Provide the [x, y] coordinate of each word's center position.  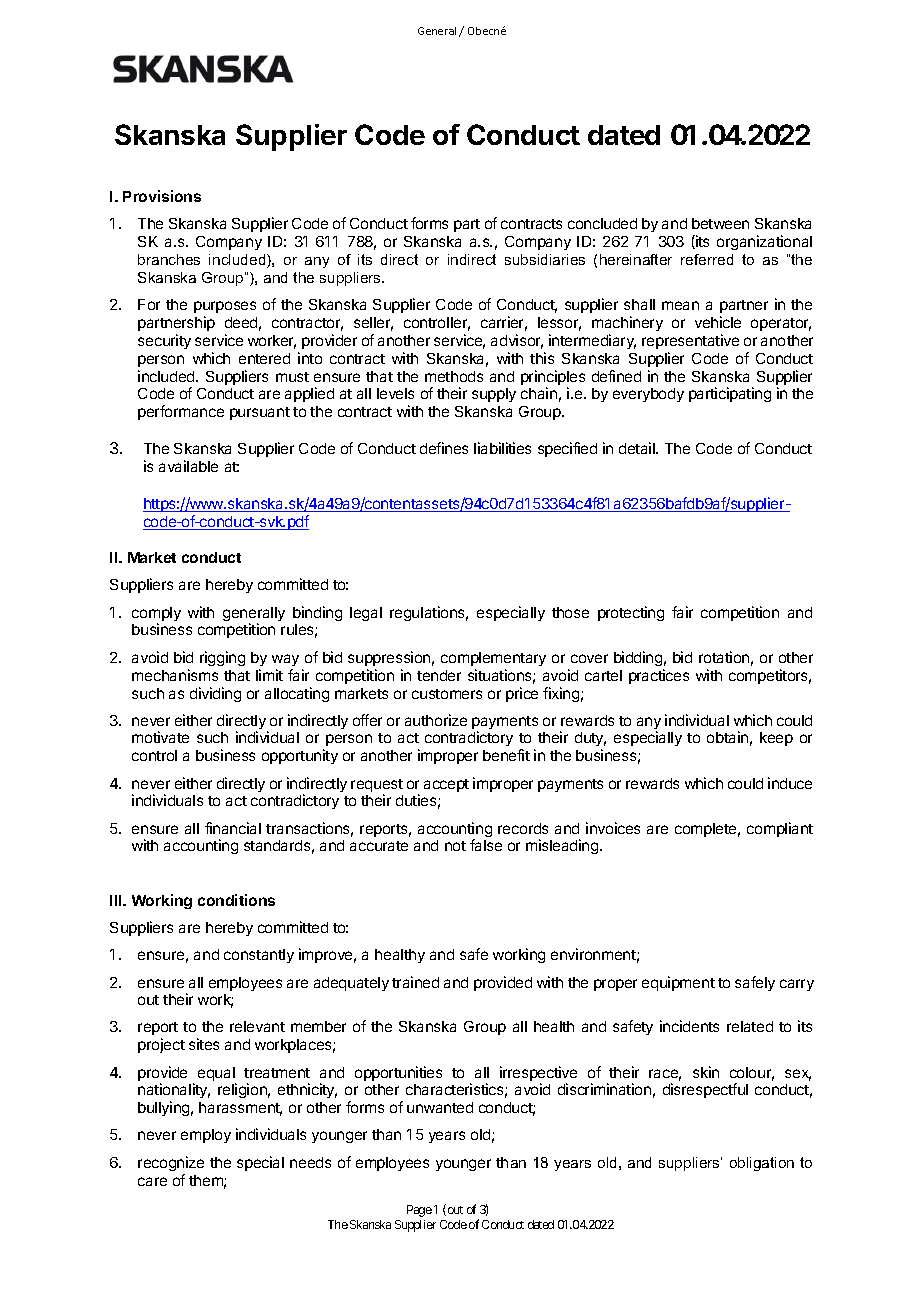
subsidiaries [545, 259]
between [720, 223]
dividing [215, 694]
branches [169, 259]
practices [659, 676]
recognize [171, 1163]
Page [419, 1211]
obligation [762, 1164]
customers [447, 694]
